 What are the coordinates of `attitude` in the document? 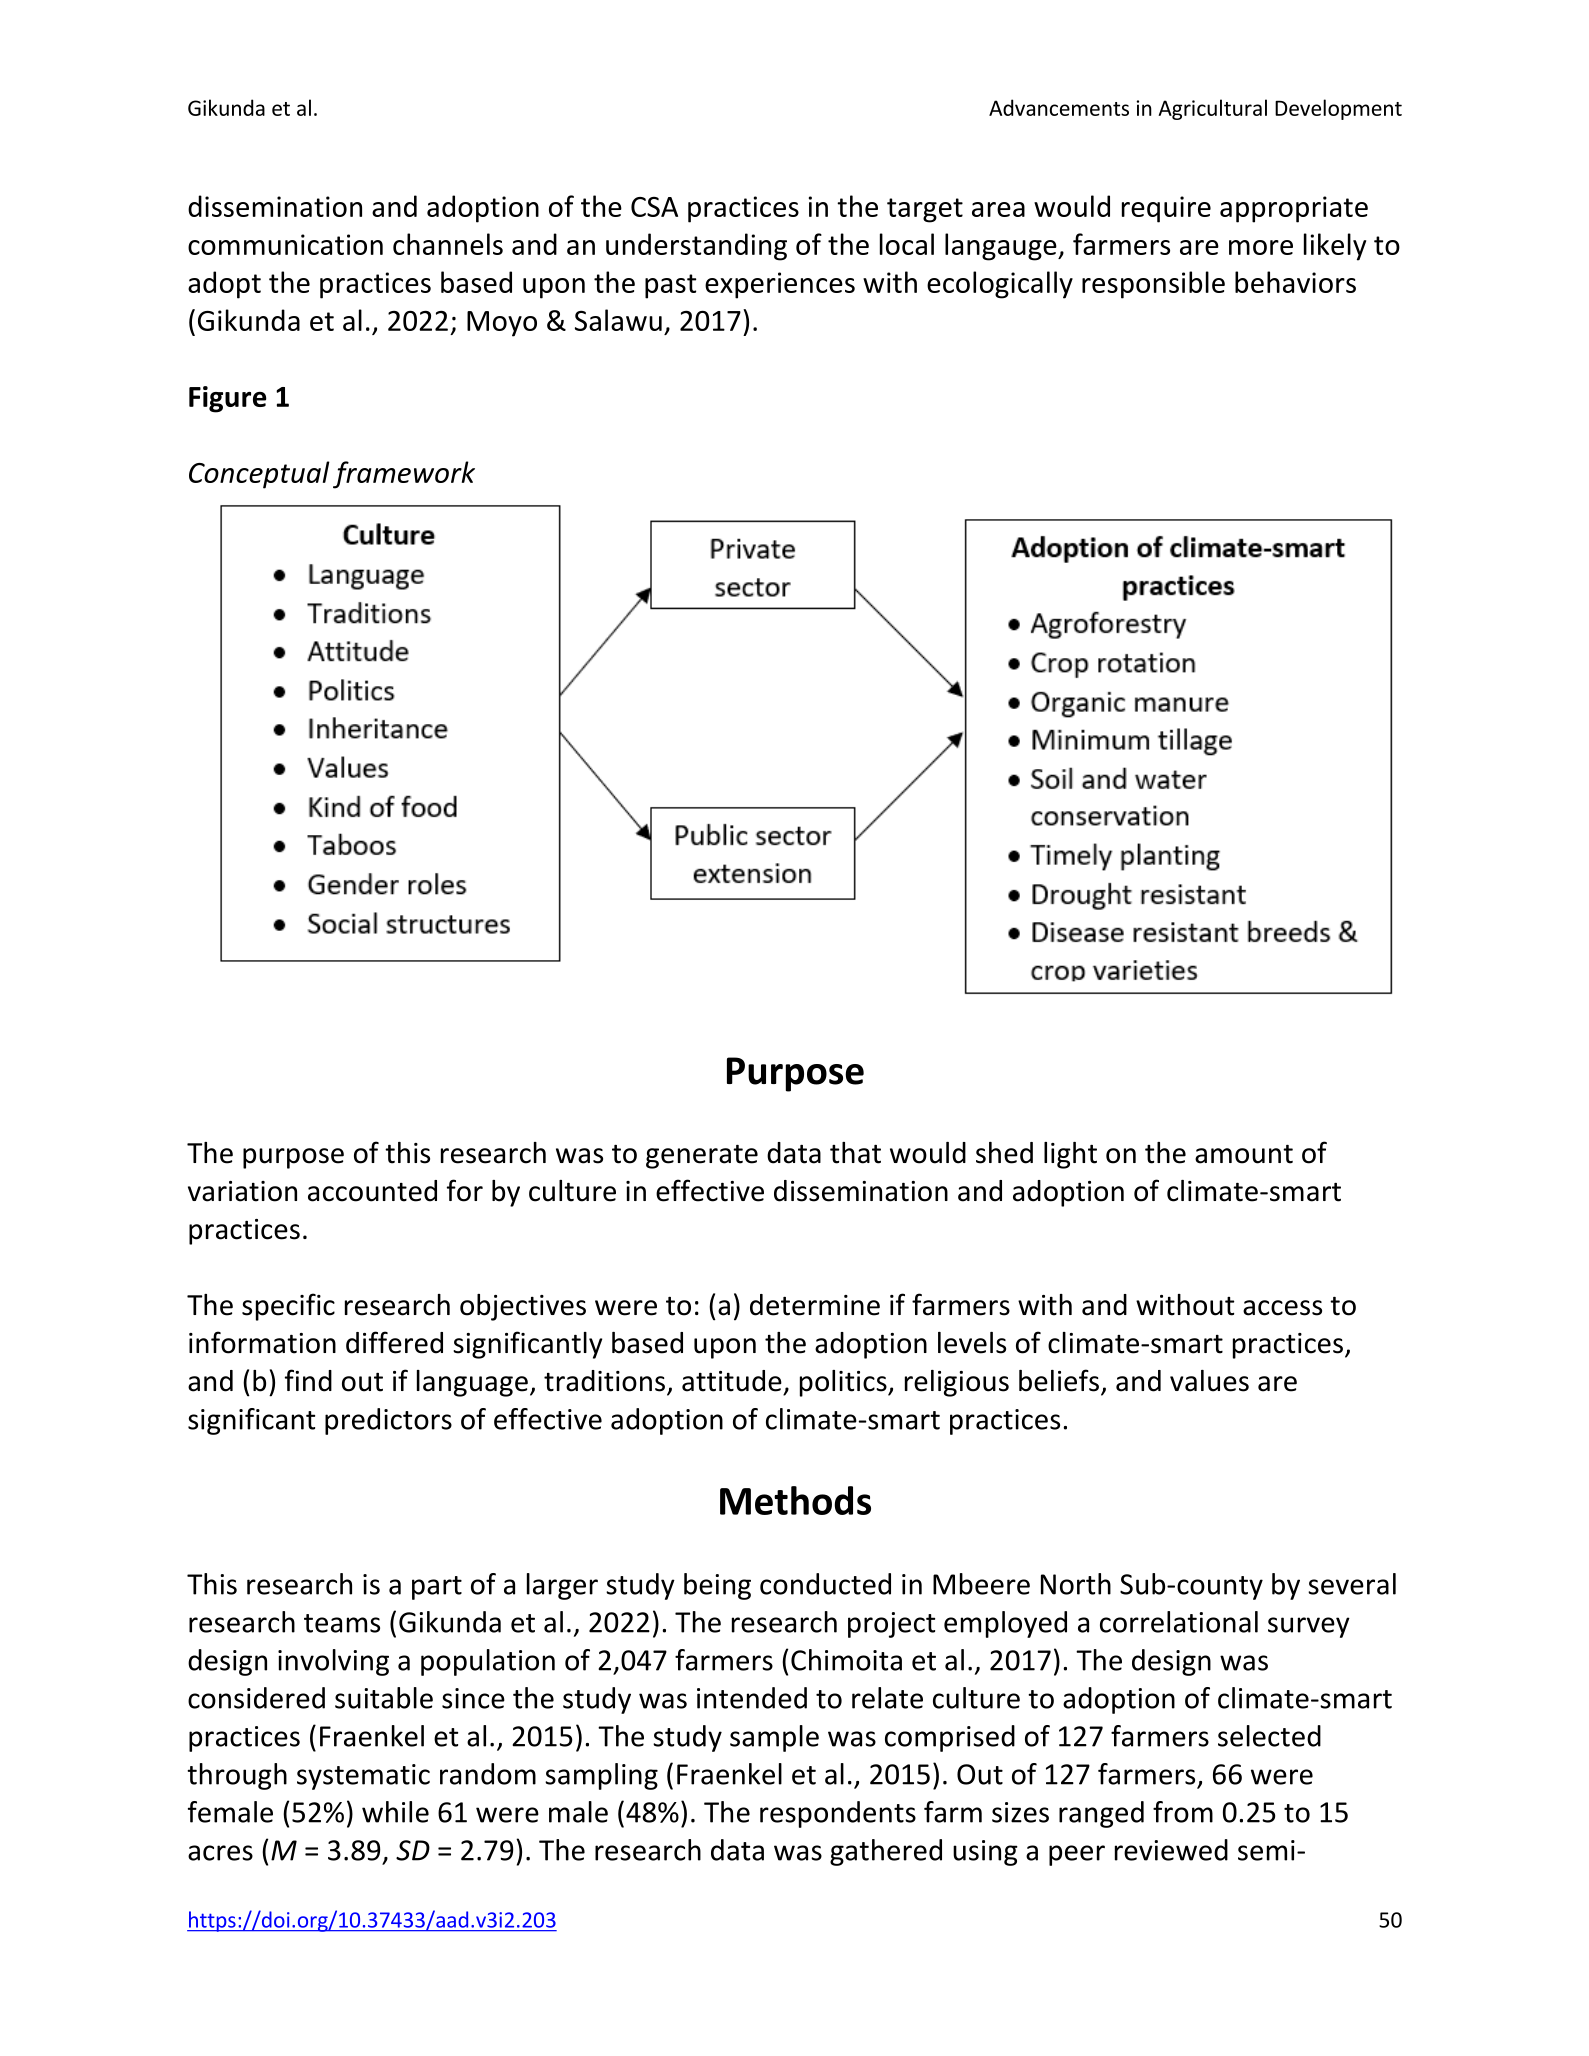 It's located at (732, 1381).
